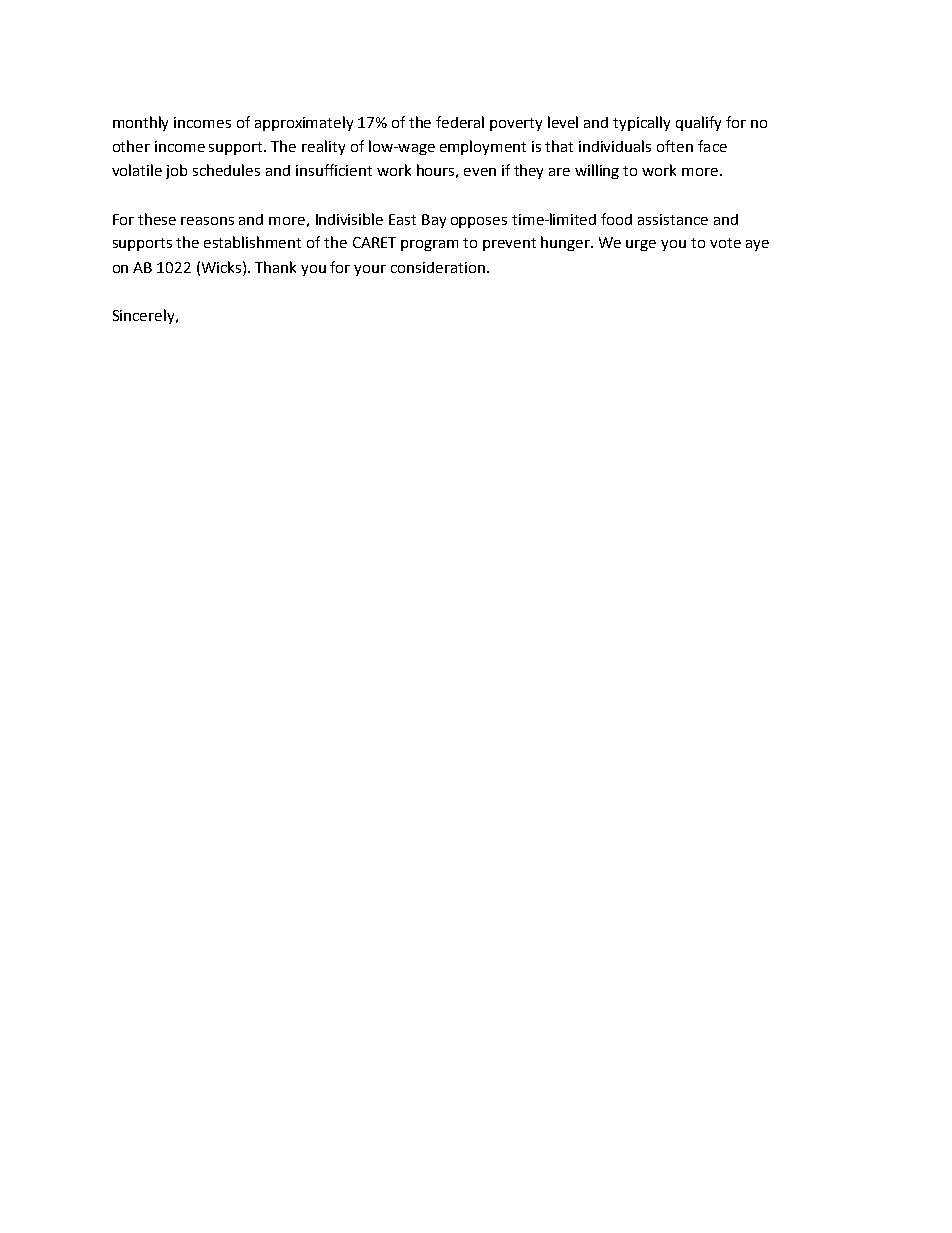  What do you see at coordinates (145, 316) in the document?
I see `Sincerely` at bounding box center [145, 316].
